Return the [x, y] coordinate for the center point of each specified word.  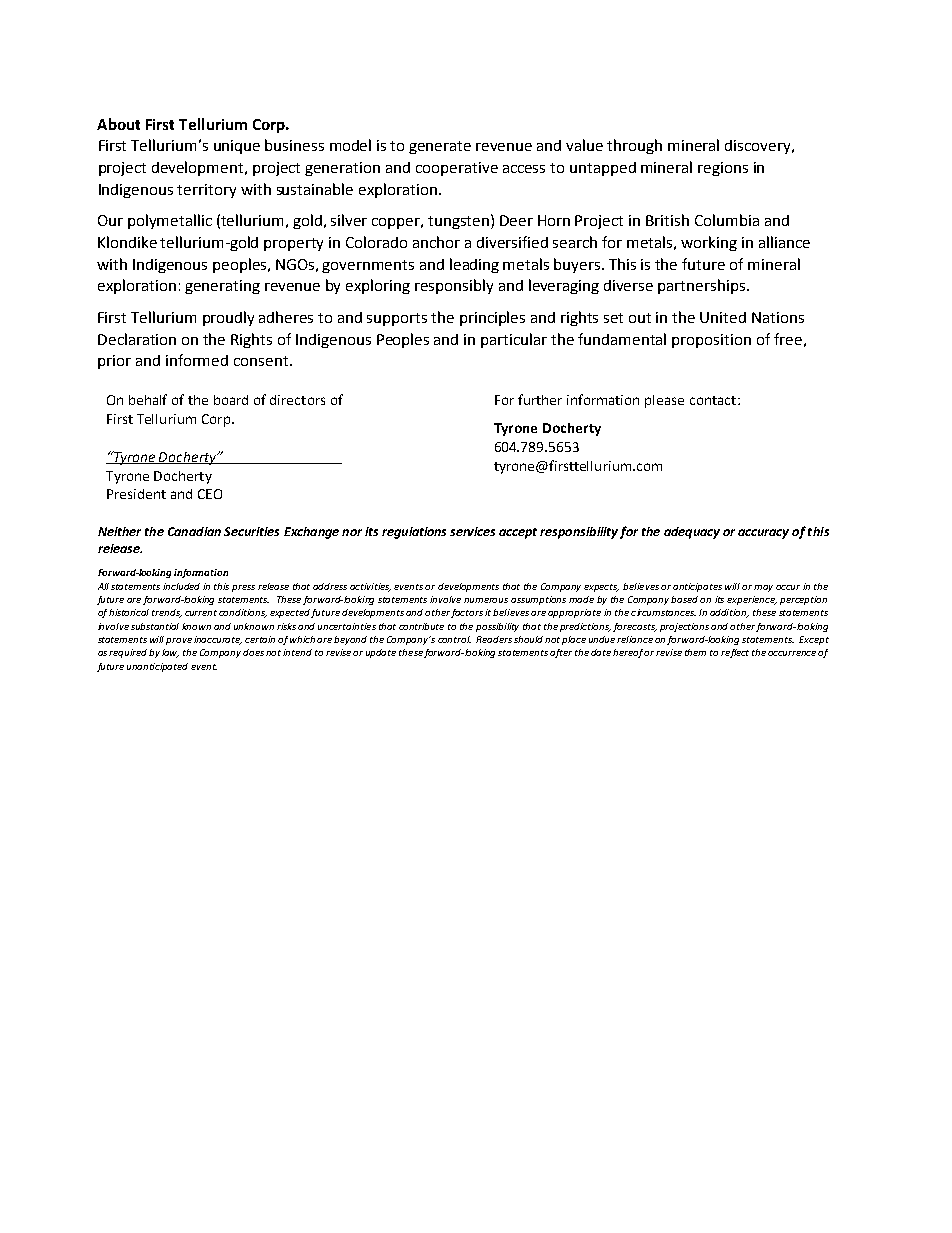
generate [440, 147]
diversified [512, 242]
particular [514, 340]
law [170, 653]
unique [237, 147]
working [709, 243]
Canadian [194, 531]
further [540, 399]
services [472, 531]
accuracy [763, 534]
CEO [210, 494]
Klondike [127, 242]
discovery [759, 147]
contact [714, 400]
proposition [711, 341]
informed [197, 360]
